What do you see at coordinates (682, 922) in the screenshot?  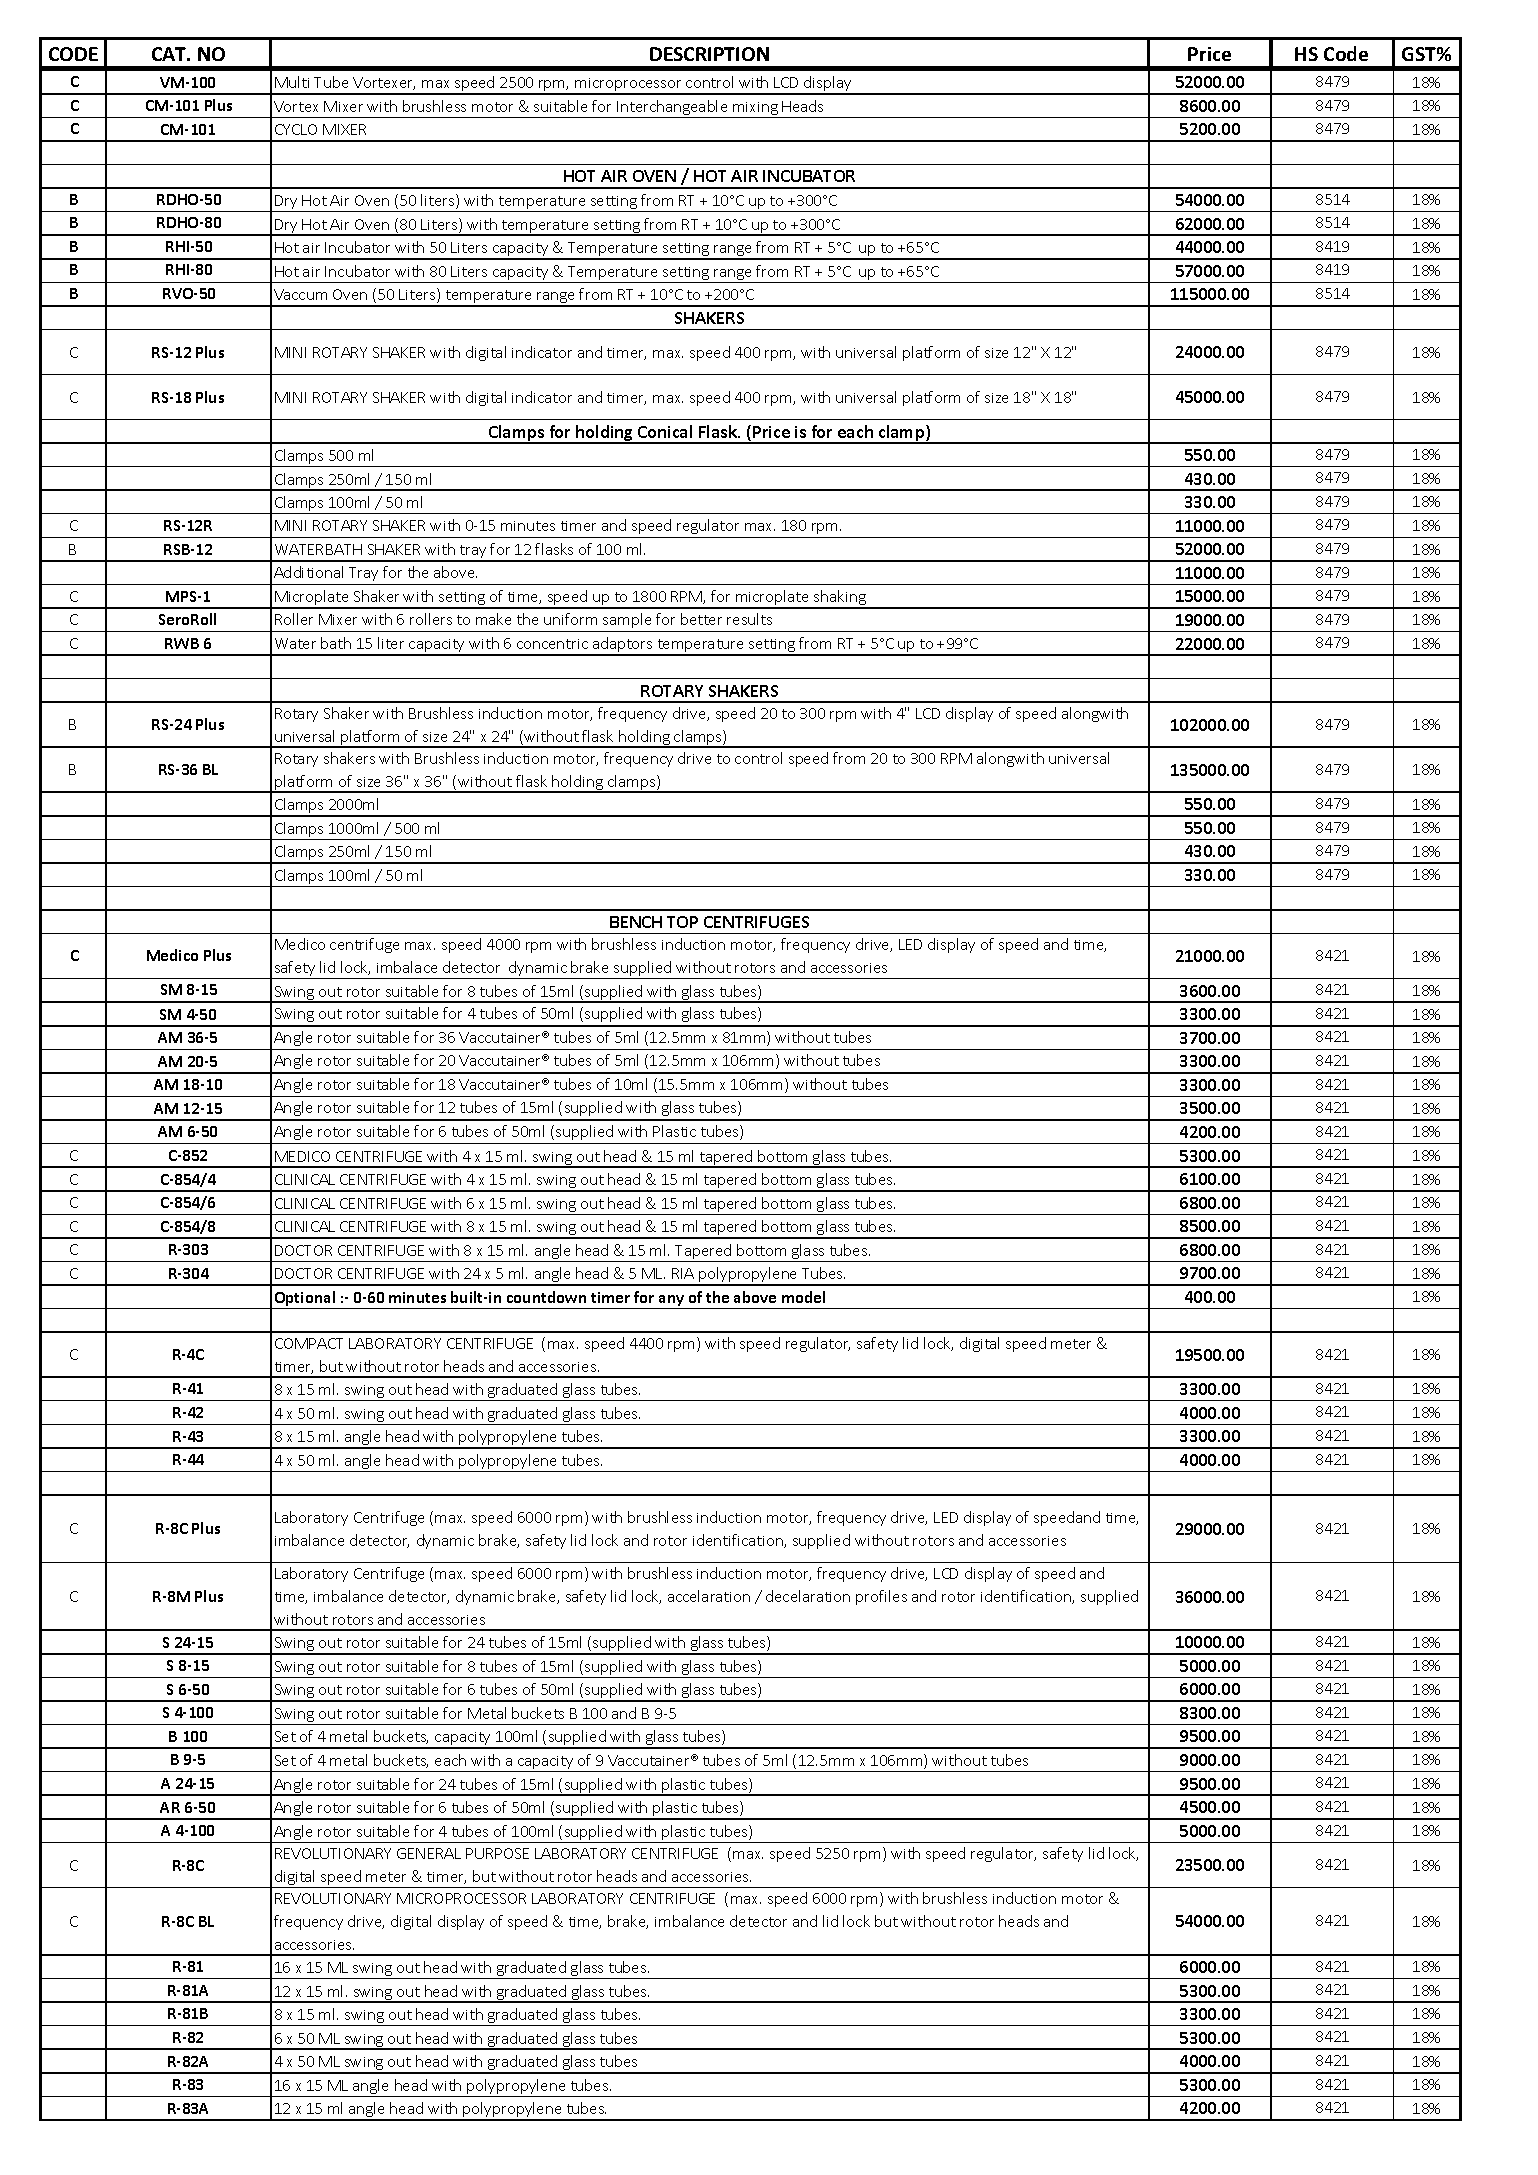 I see `TOP` at bounding box center [682, 922].
